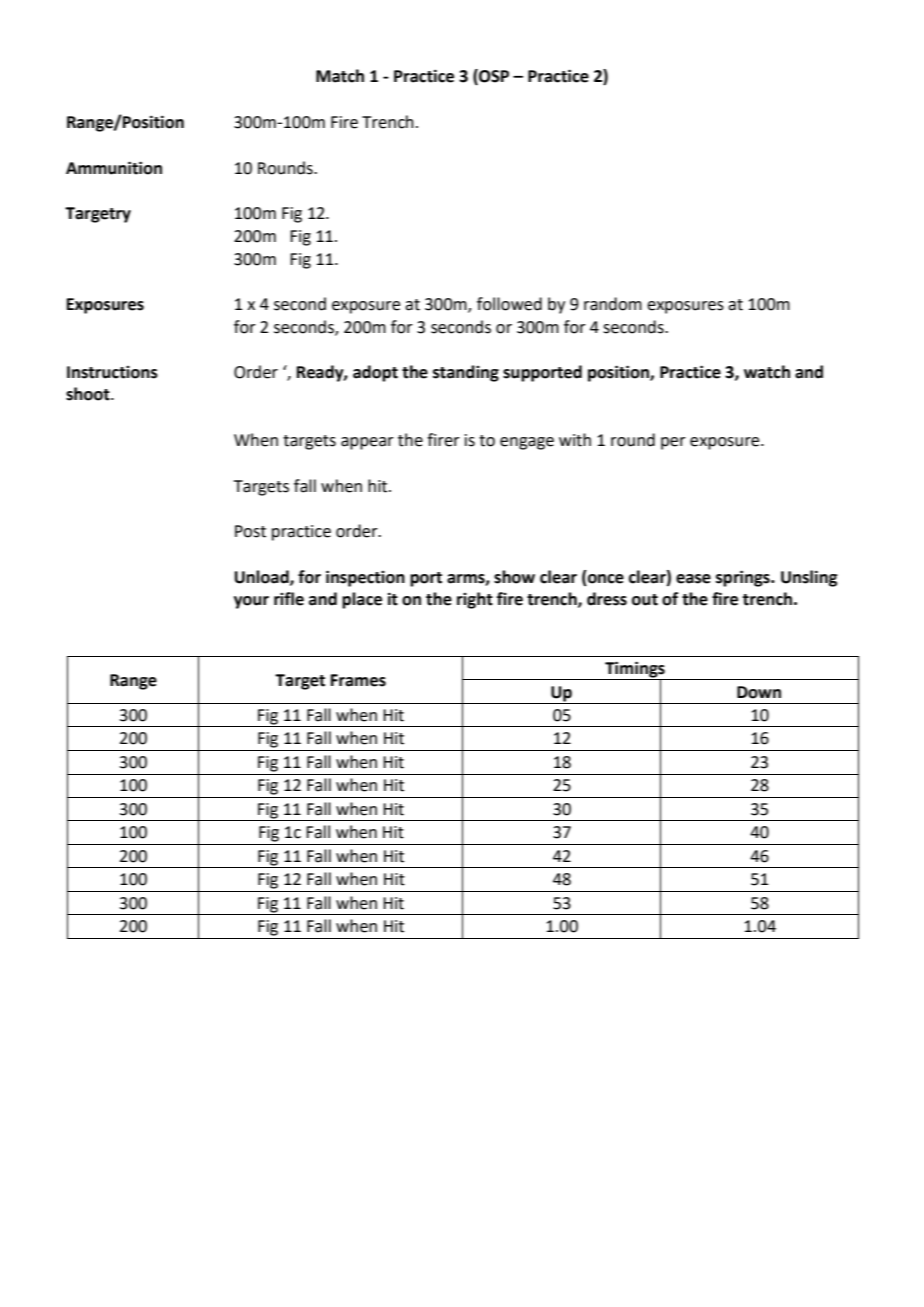 The width and height of the document is (924, 1307). What do you see at coordinates (114, 168) in the document?
I see `Ammunition` at bounding box center [114, 168].
